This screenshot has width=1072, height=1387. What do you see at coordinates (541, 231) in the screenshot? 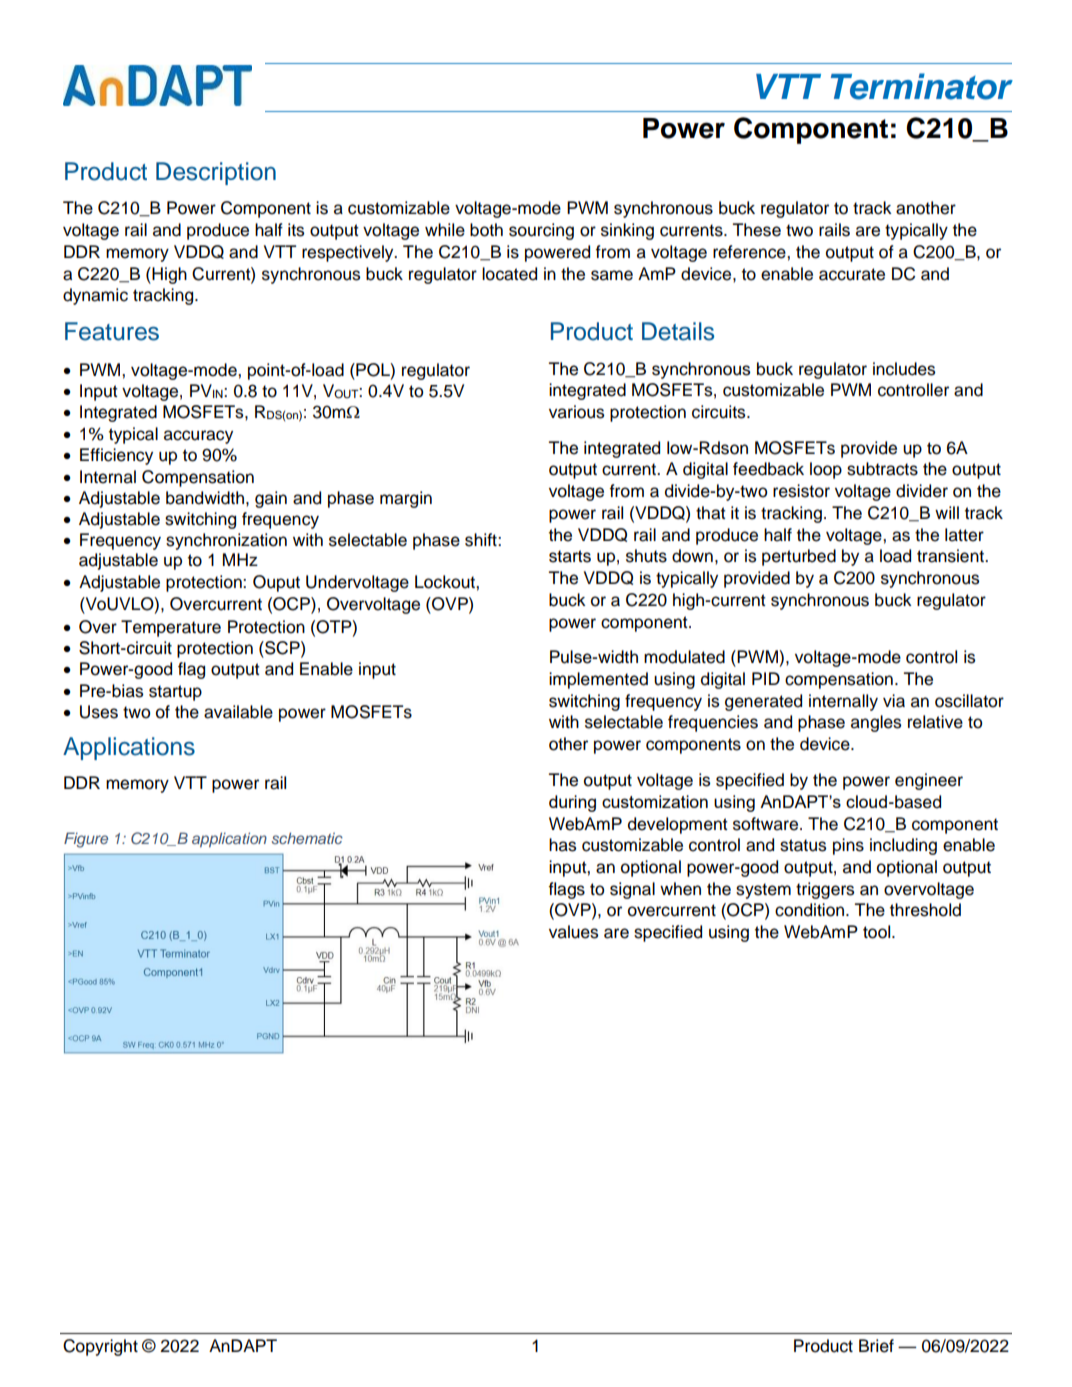
I see `sourcing` at bounding box center [541, 231].
